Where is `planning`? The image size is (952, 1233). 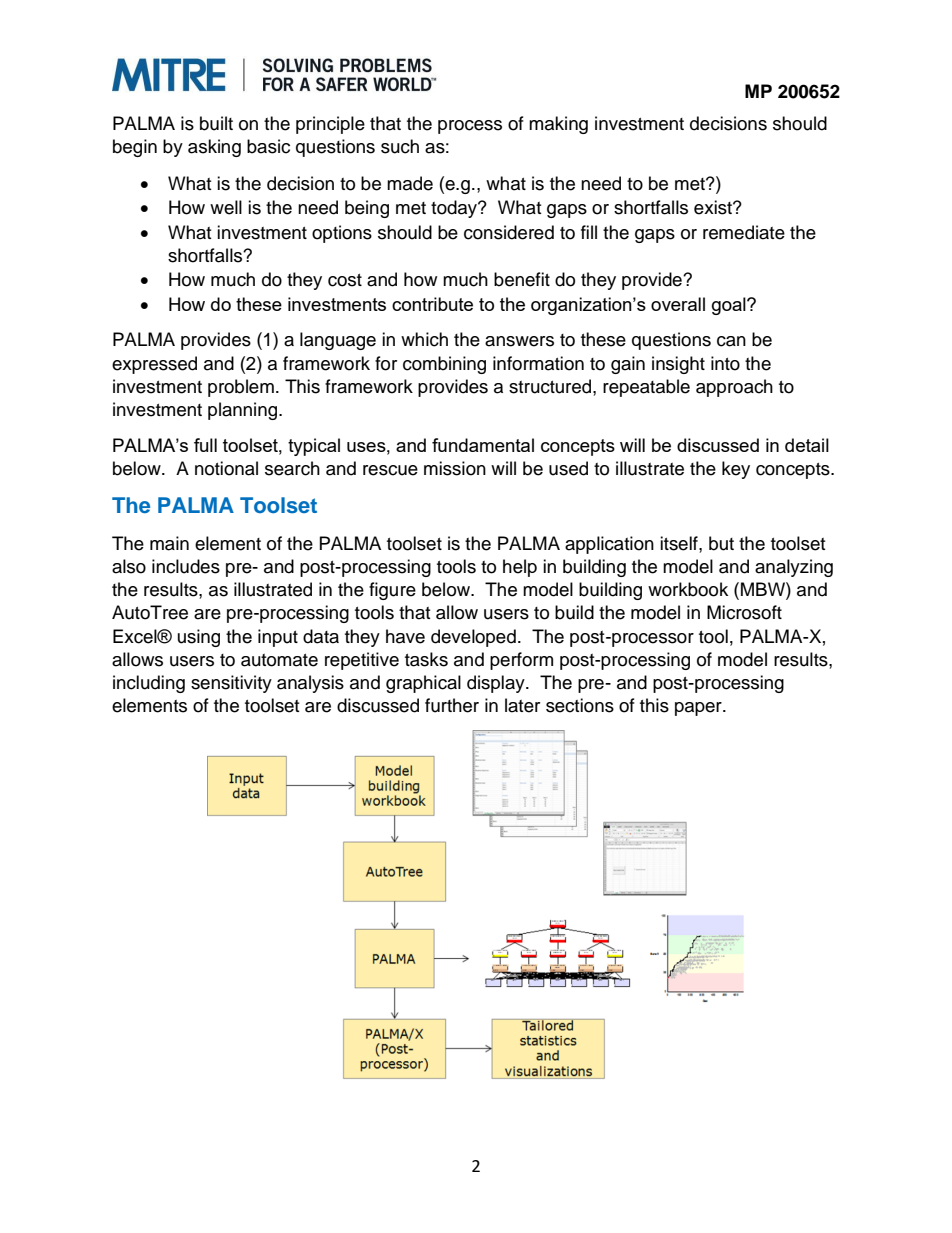
planning is located at coordinates (244, 411).
